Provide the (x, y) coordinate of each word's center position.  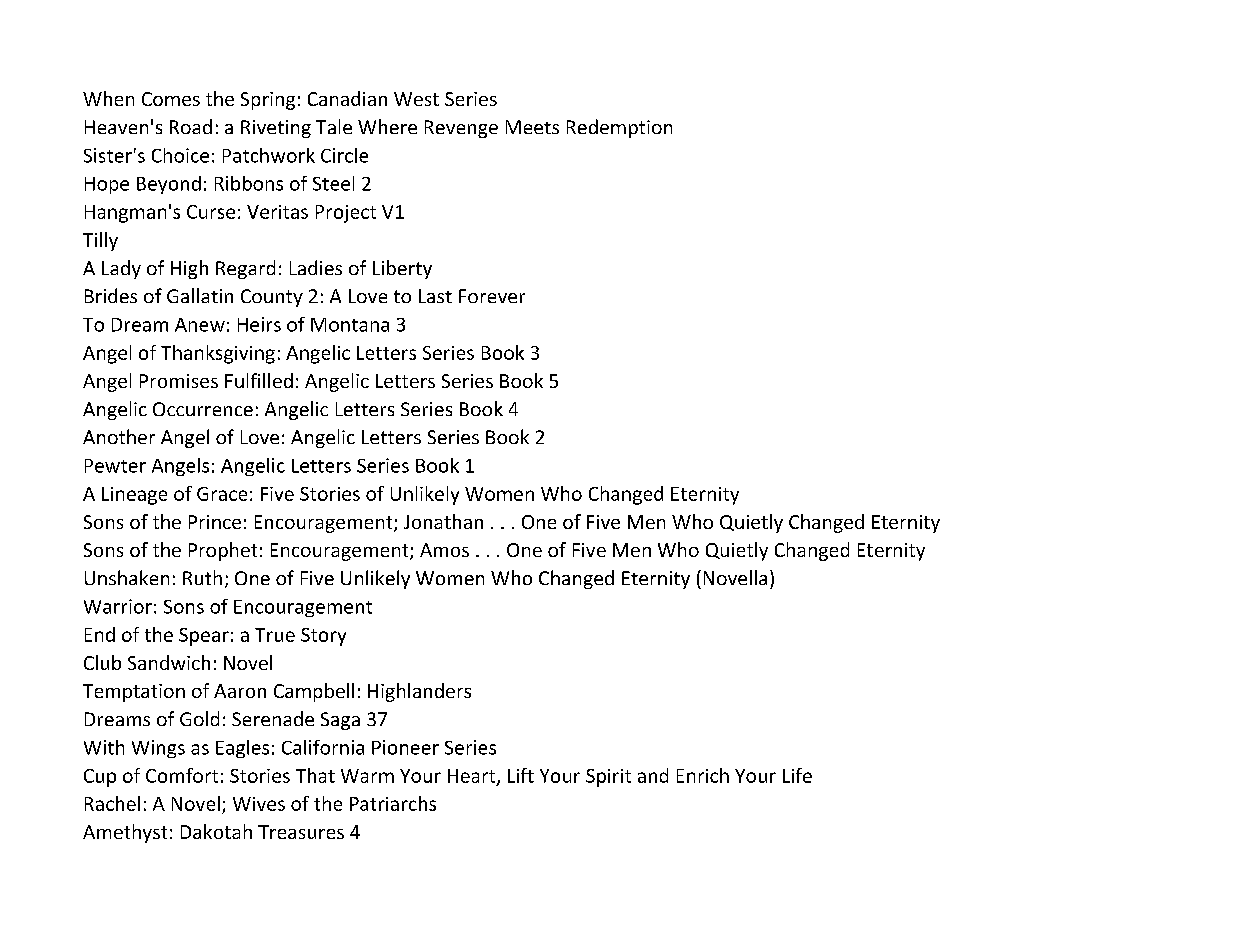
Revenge (461, 129)
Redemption (619, 128)
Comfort (182, 775)
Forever (492, 296)
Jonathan (443, 521)
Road (191, 126)
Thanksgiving (218, 354)
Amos (444, 550)
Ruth (202, 577)
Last (435, 296)
